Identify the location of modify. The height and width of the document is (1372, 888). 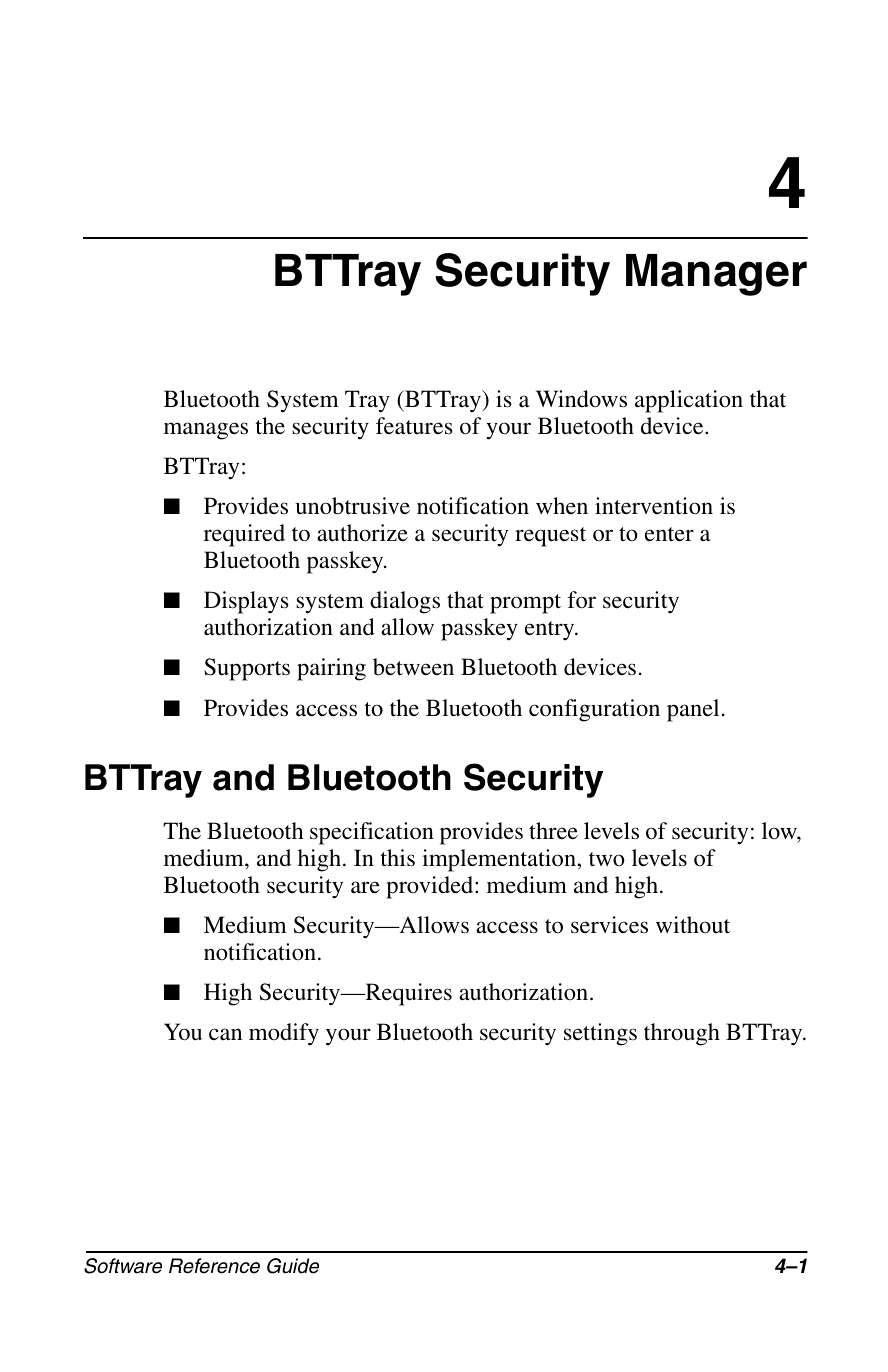
(284, 1034).
